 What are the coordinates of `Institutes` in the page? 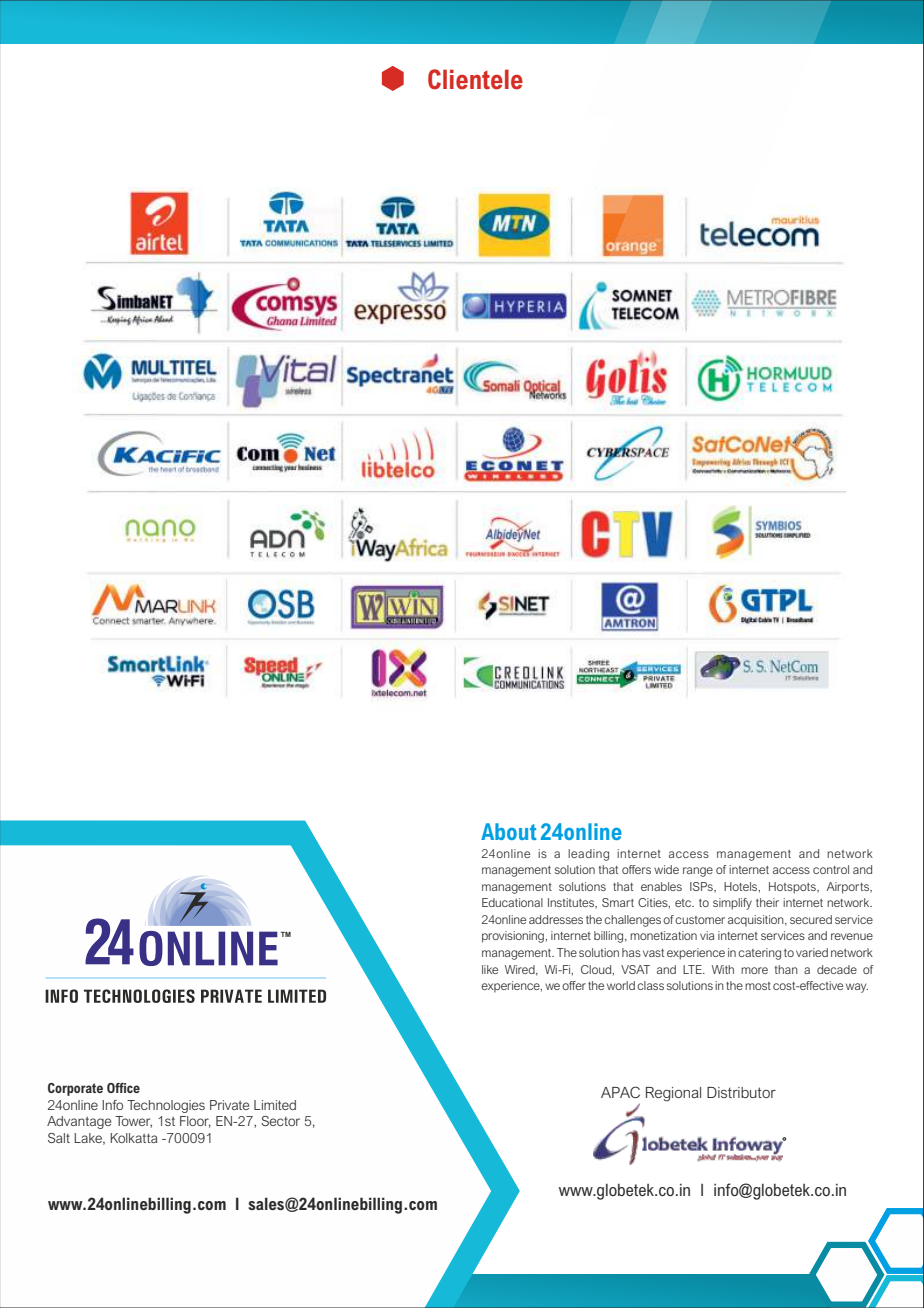 It's located at (572, 903).
